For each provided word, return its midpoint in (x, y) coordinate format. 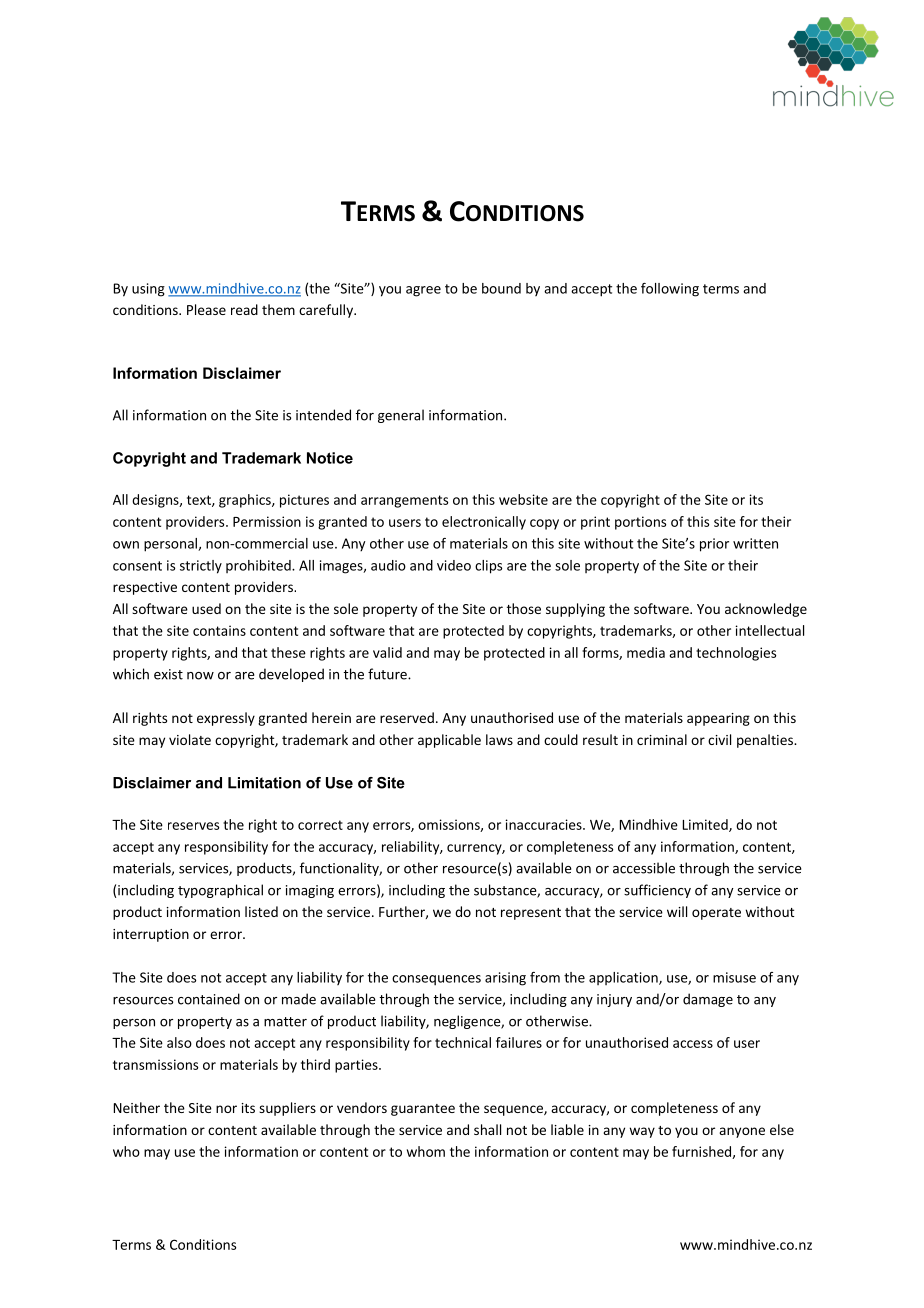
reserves (193, 826)
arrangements (404, 501)
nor (226, 1109)
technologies (736, 654)
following (670, 290)
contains (219, 630)
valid (387, 652)
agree (423, 291)
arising (505, 979)
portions (640, 523)
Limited (706, 825)
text (200, 501)
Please (206, 309)
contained (209, 999)
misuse (734, 977)
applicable (449, 741)
